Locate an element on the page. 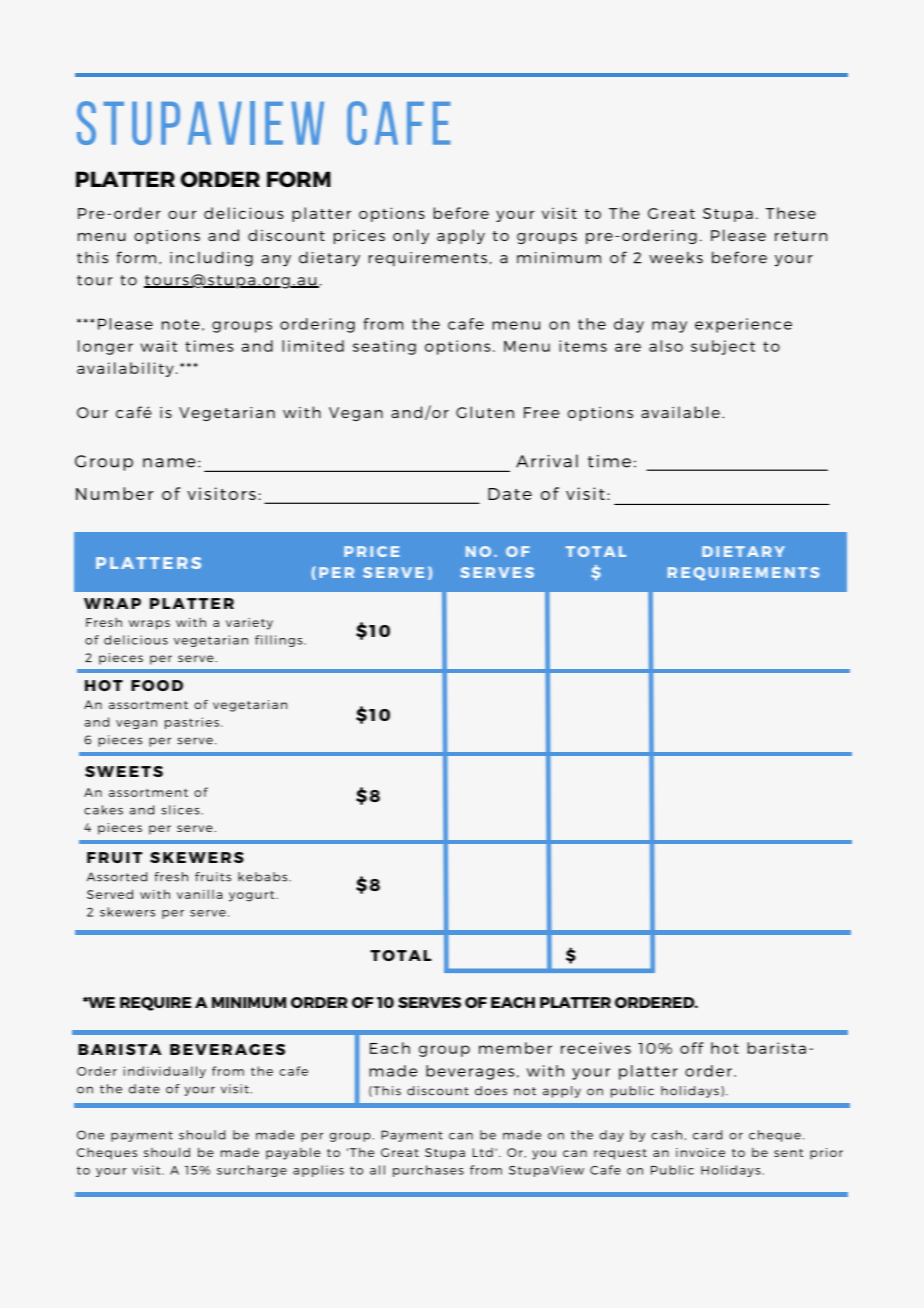 This document has width=924, height=1309. return is located at coordinates (801, 236).
